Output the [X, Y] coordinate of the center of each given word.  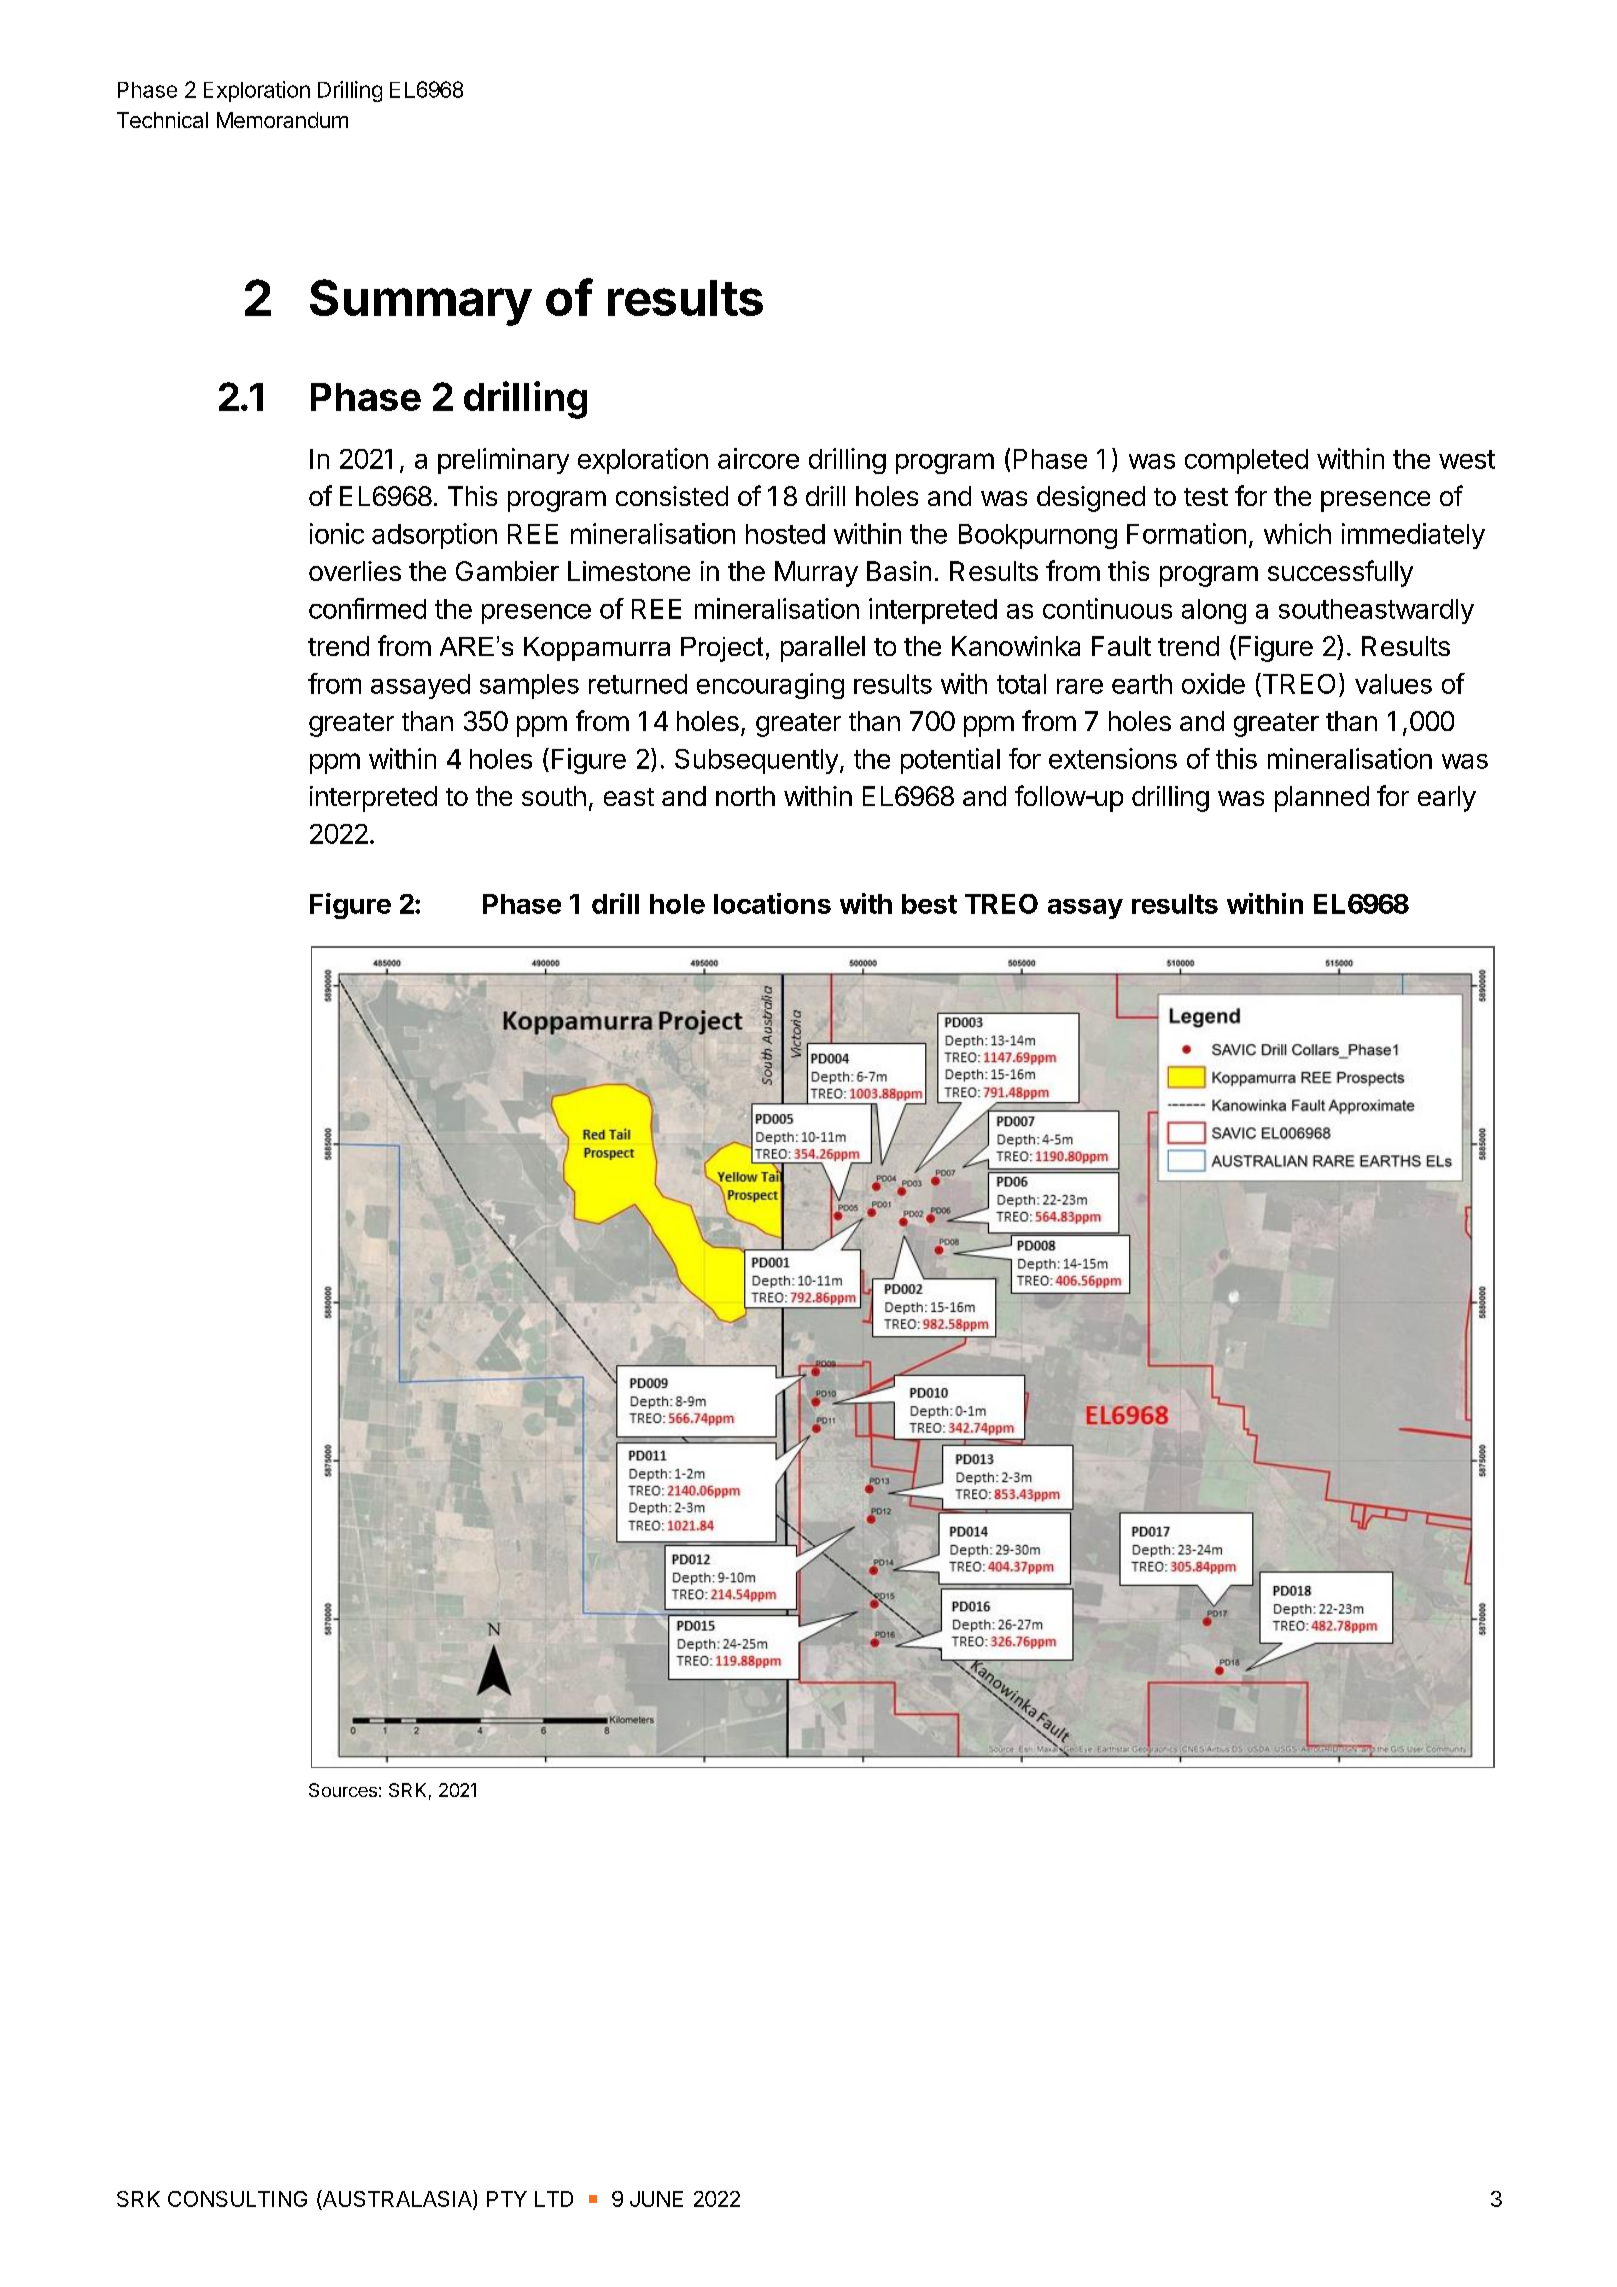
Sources [343, 1790]
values [1393, 684]
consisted [672, 496]
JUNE [656, 2199]
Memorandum [282, 120]
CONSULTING [237, 2199]
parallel [823, 649]
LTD [554, 2199]
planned [1322, 799]
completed [1246, 461]
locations [772, 903]
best [929, 904]
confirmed [367, 608]
